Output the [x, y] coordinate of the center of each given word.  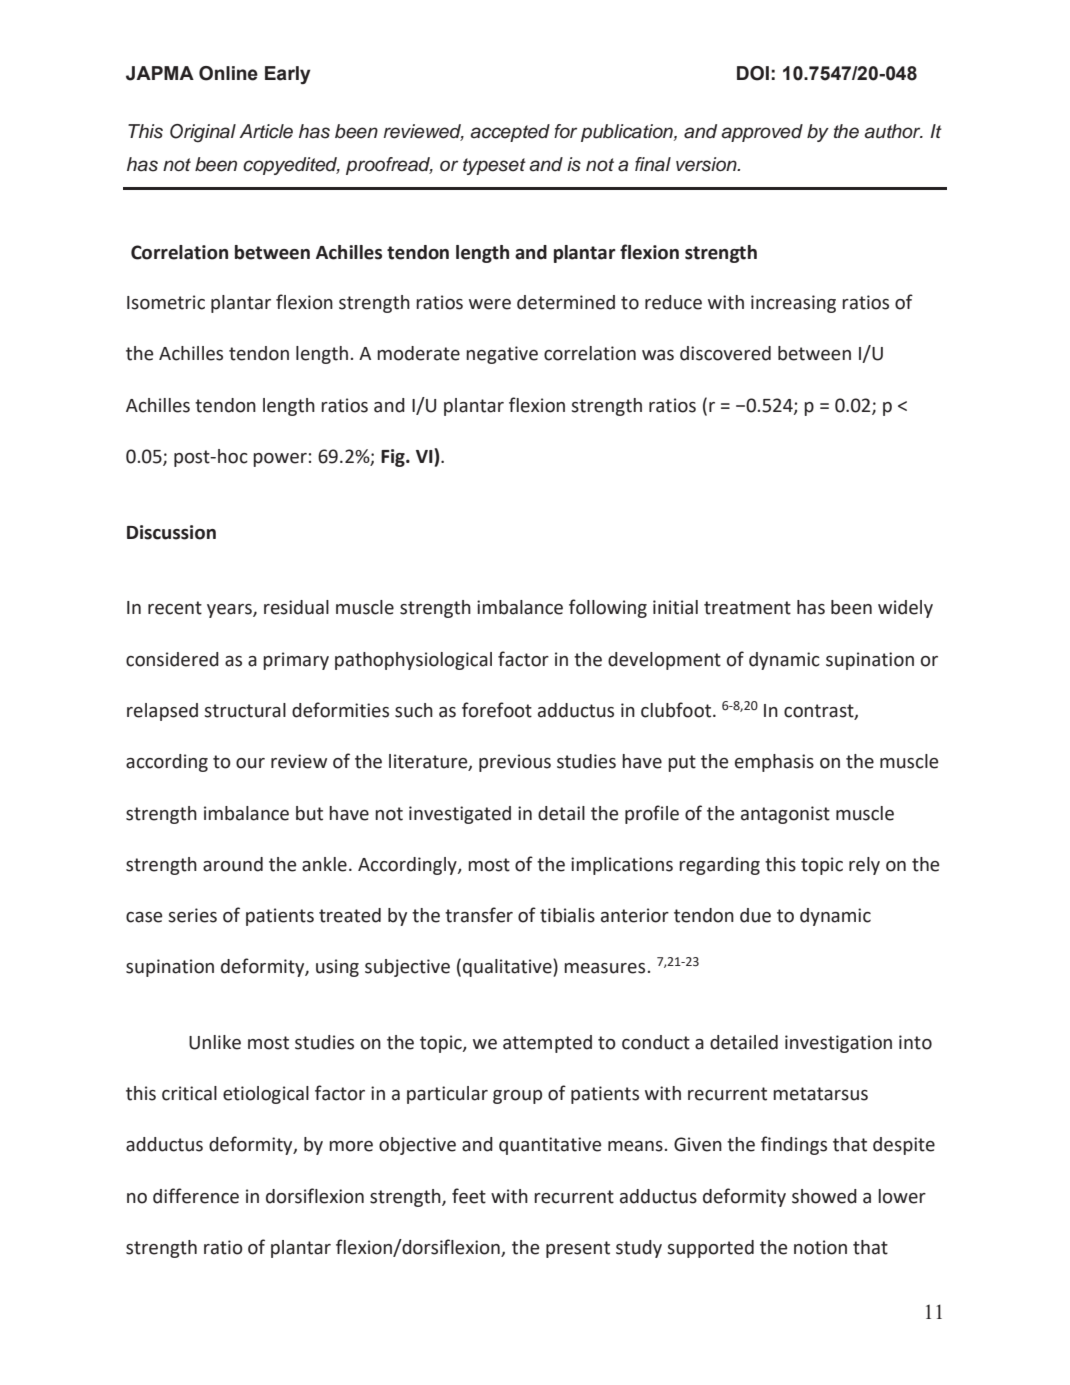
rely [864, 866]
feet [469, 1196]
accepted [510, 133]
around [233, 864]
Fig [394, 458]
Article [266, 131]
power [280, 460]
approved [762, 133]
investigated [460, 815]
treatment [747, 608]
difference [196, 1196]
